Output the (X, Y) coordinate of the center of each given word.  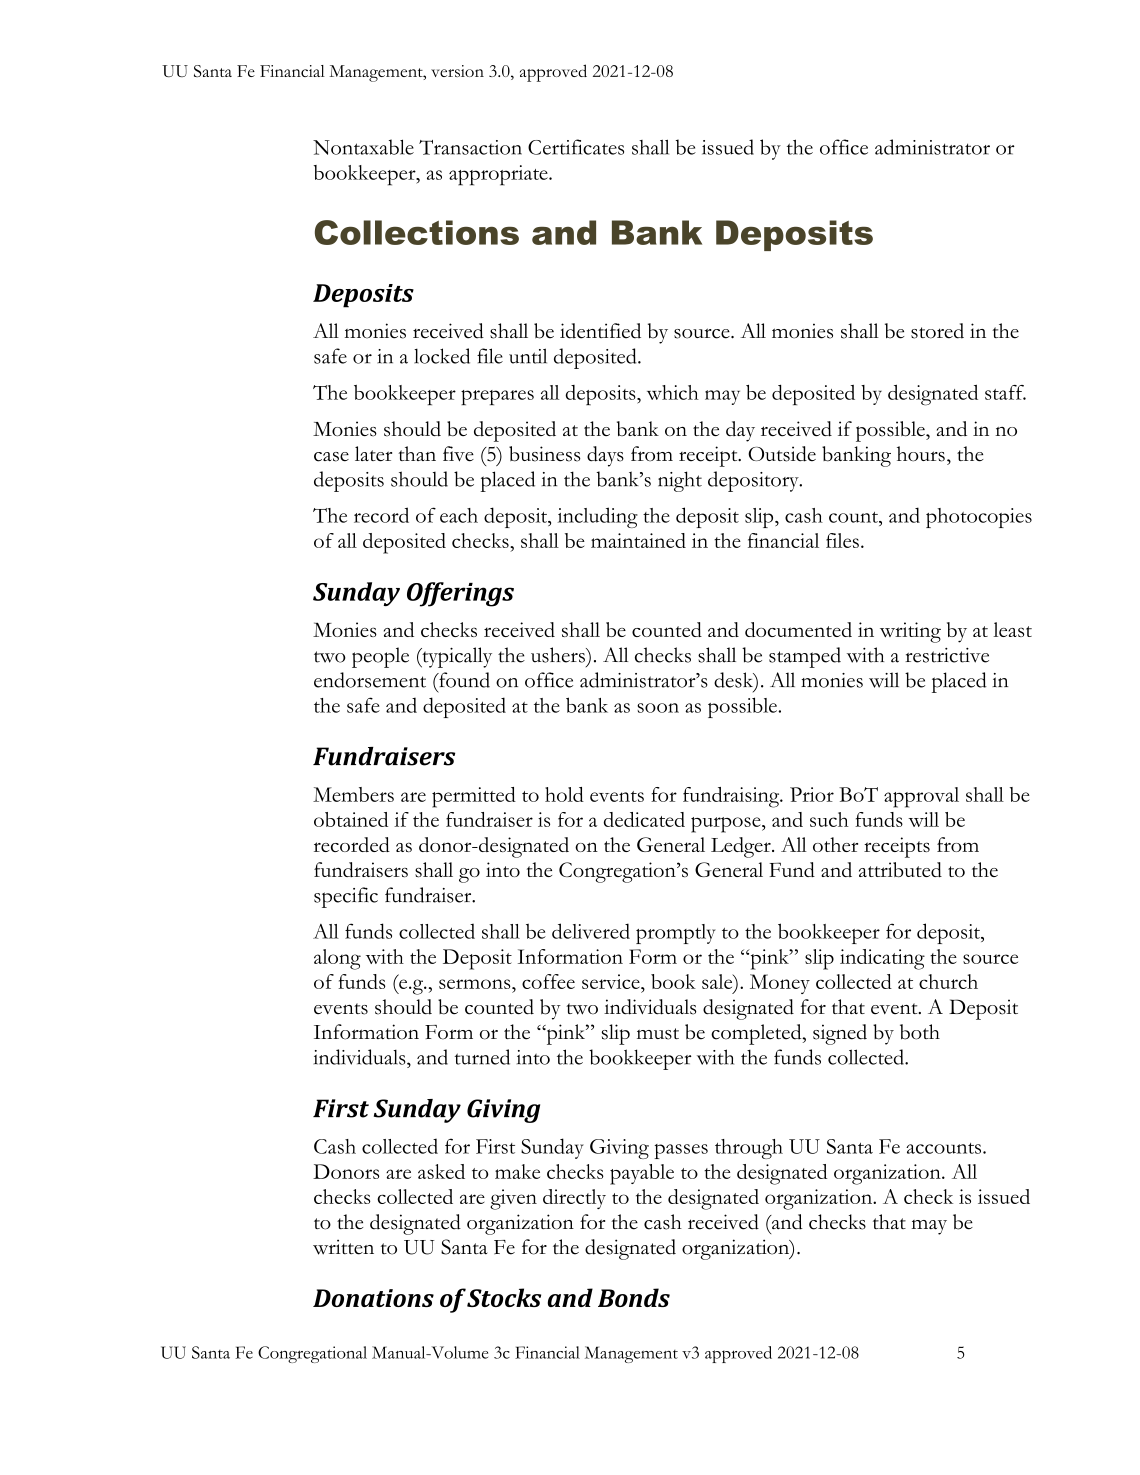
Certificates (576, 147)
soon (658, 708)
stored (937, 331)
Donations (373, 1298)
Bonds (634, 1297)
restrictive (947, 655)
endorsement (370, 680)
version (457, 71)
